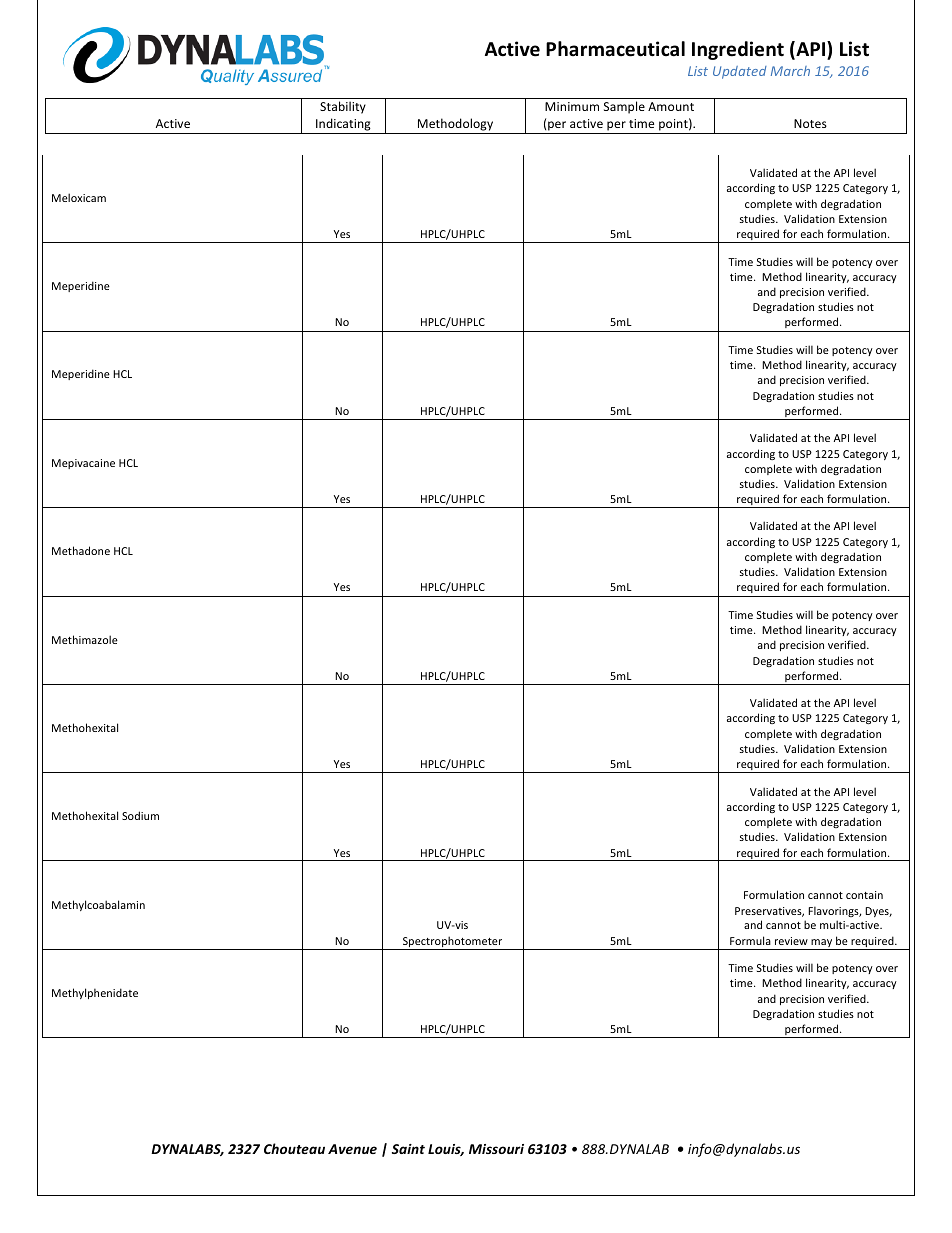  What do you see at coordinates (343, 126) in the page?
I see `Indicating` at bounding box center [343, 126].
